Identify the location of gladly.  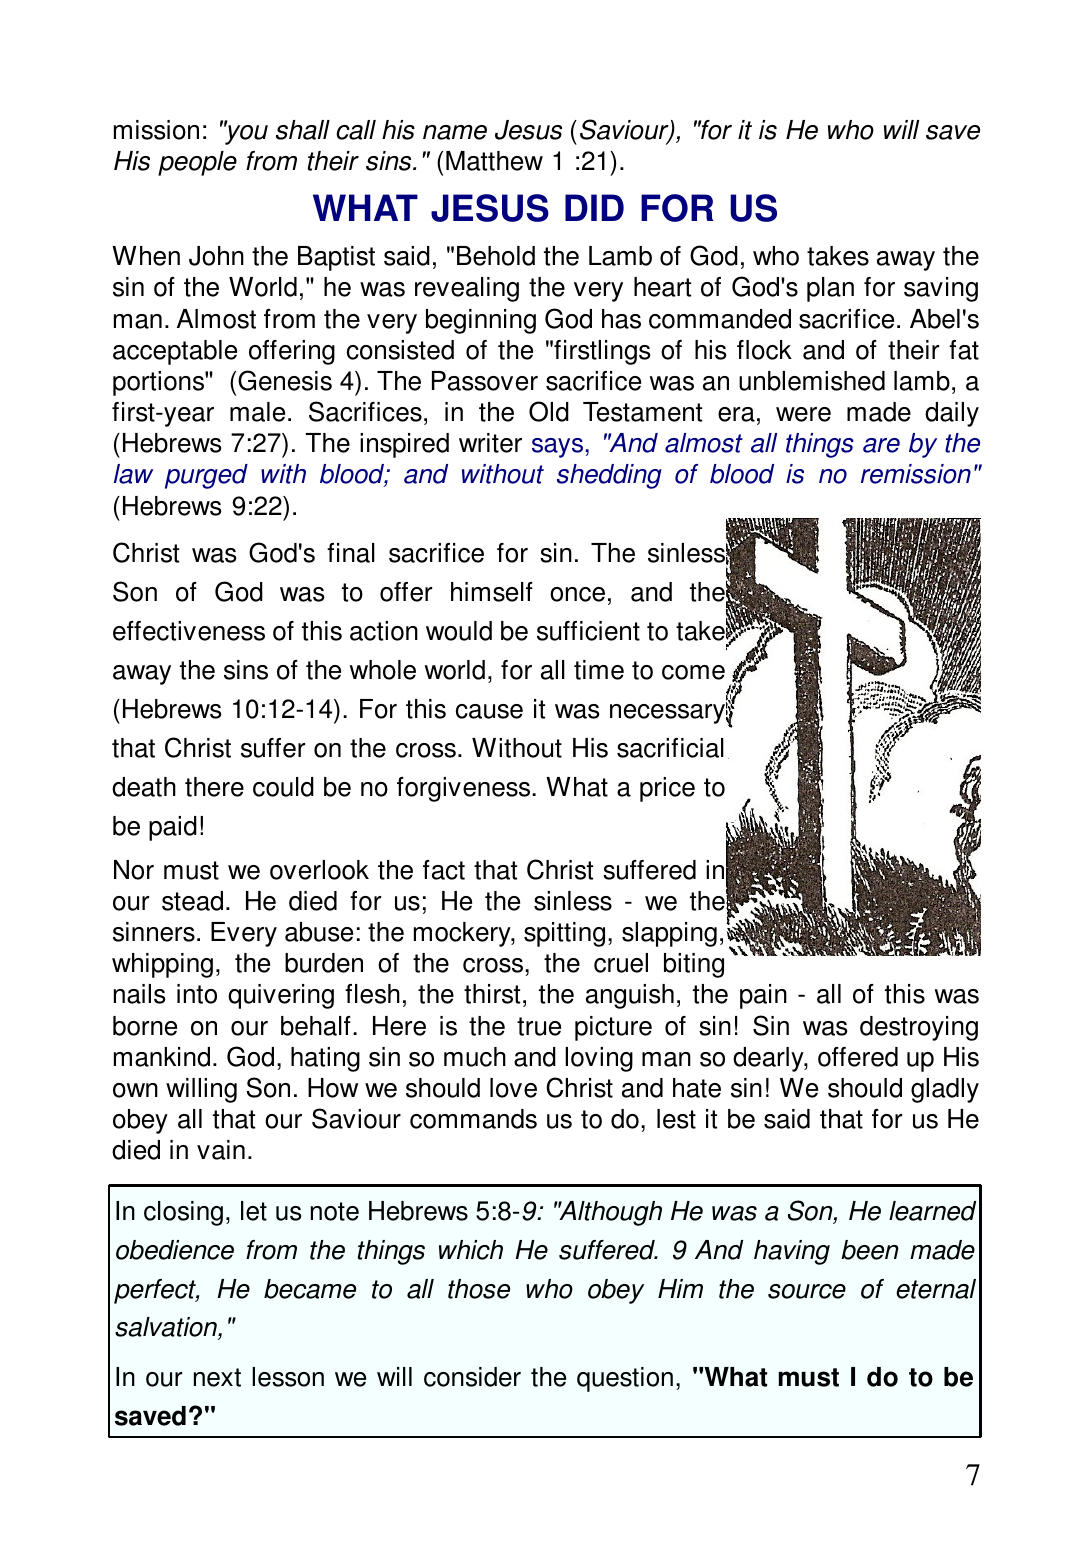
(945, 1090).
